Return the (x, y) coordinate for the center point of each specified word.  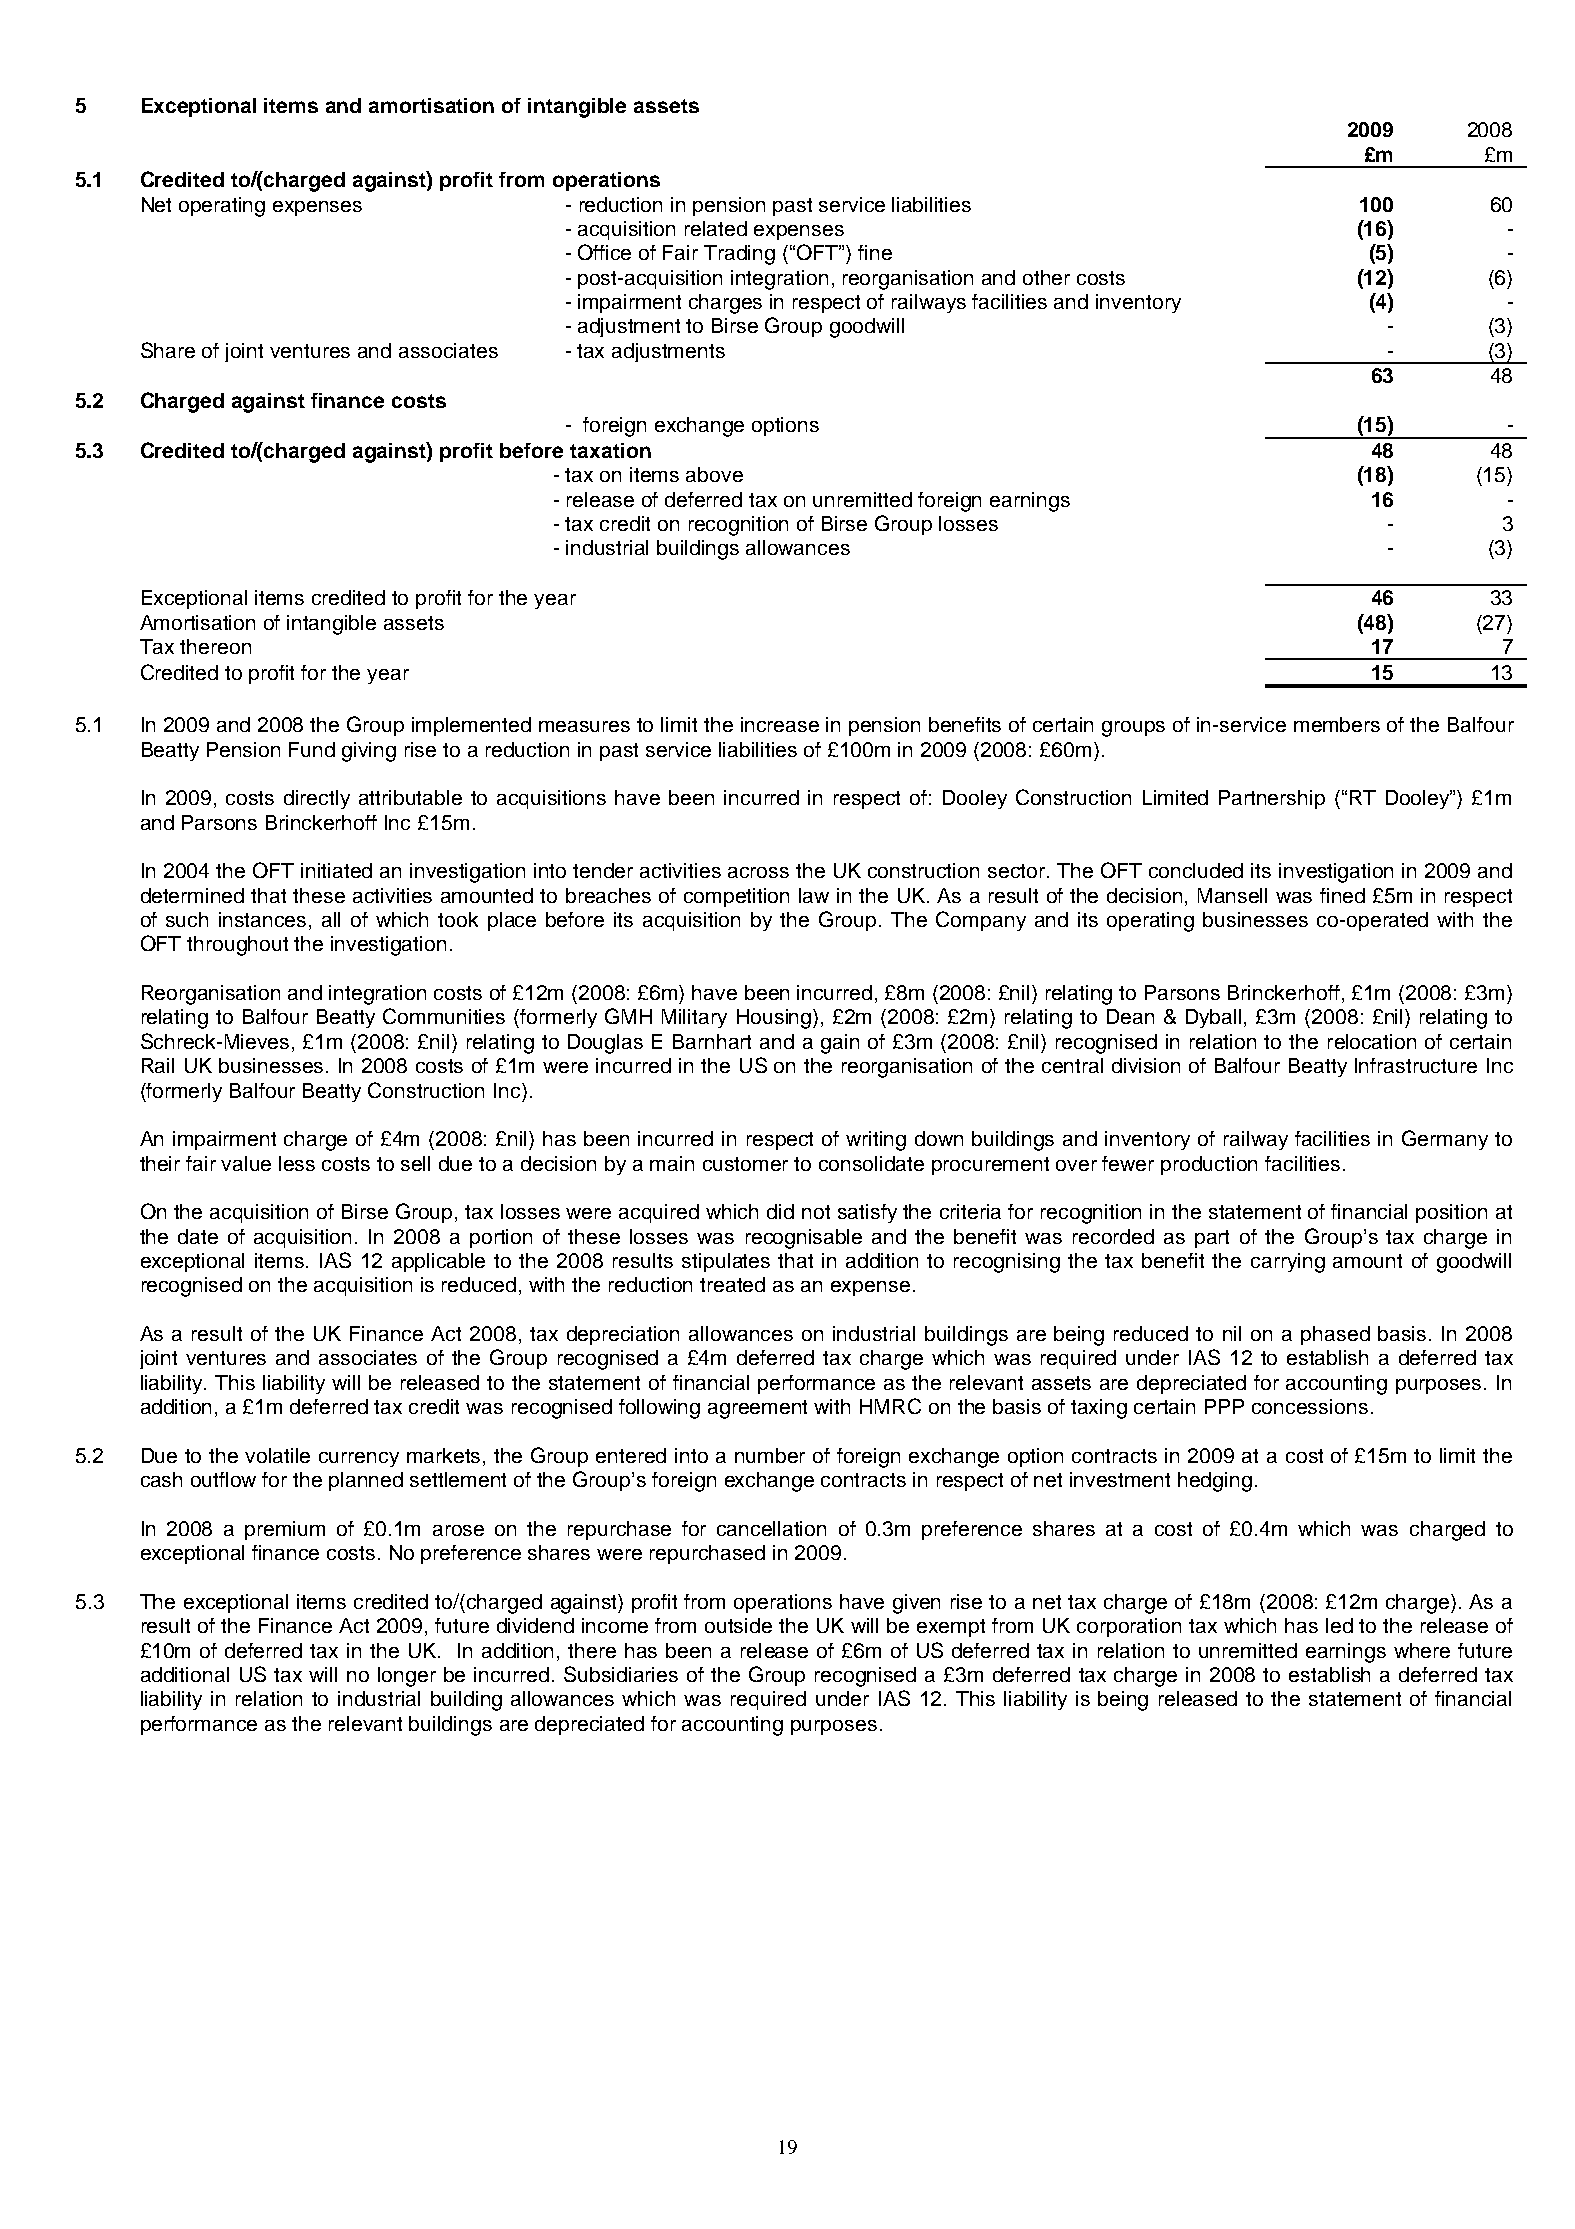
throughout (237, 946)
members (1337, 724)
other (1046, 277)
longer (407, 1677)
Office (604, 252)
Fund (312, 749)
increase (780, 724)
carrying (1288, 1263)
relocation (1372, 1041)
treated (732, 1284)
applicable (438, 1262)
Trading (739, 255)
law (814, 895)
